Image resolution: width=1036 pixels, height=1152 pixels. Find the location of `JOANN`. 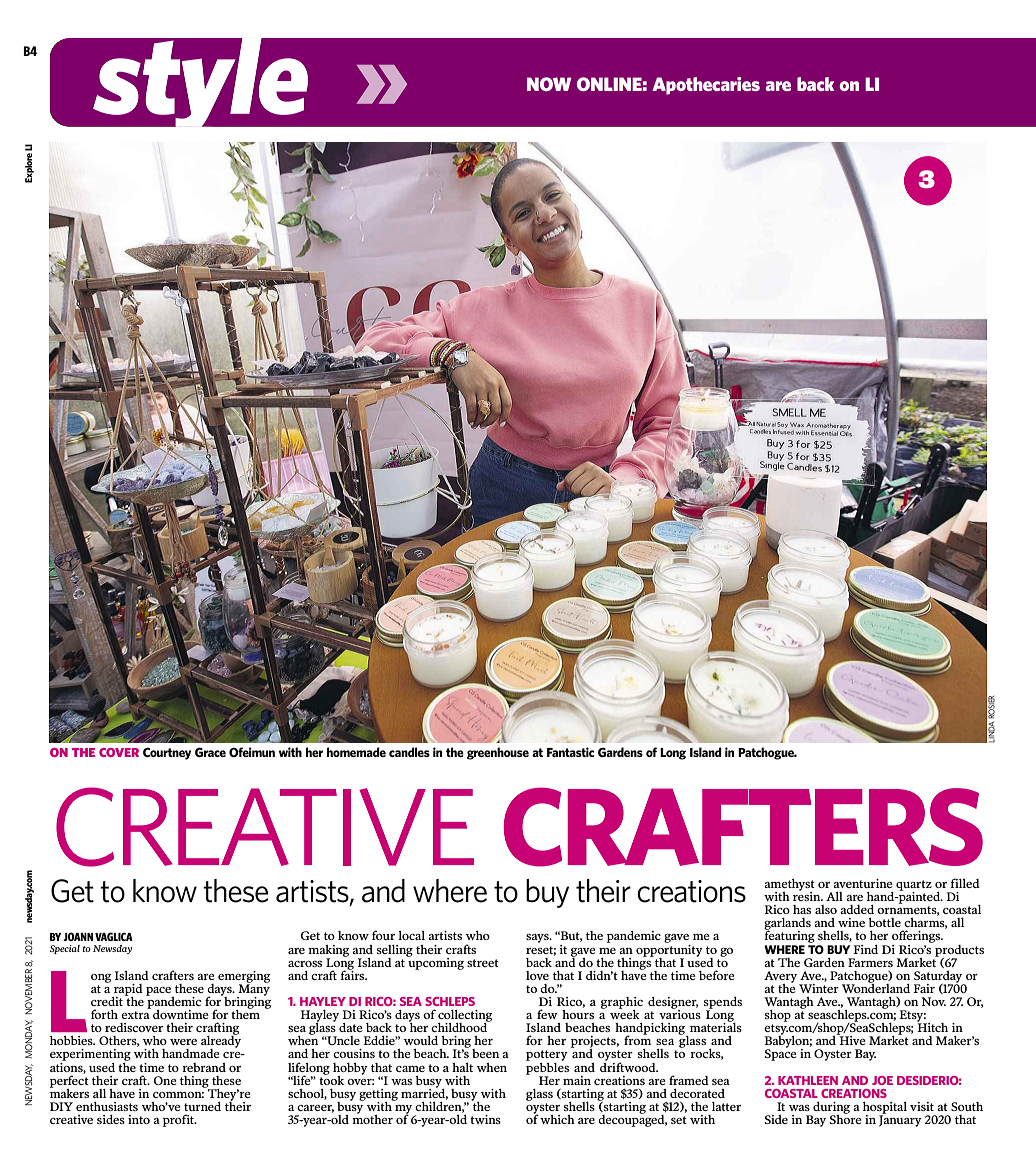

JOANN is located at coordinates (78, 936).
